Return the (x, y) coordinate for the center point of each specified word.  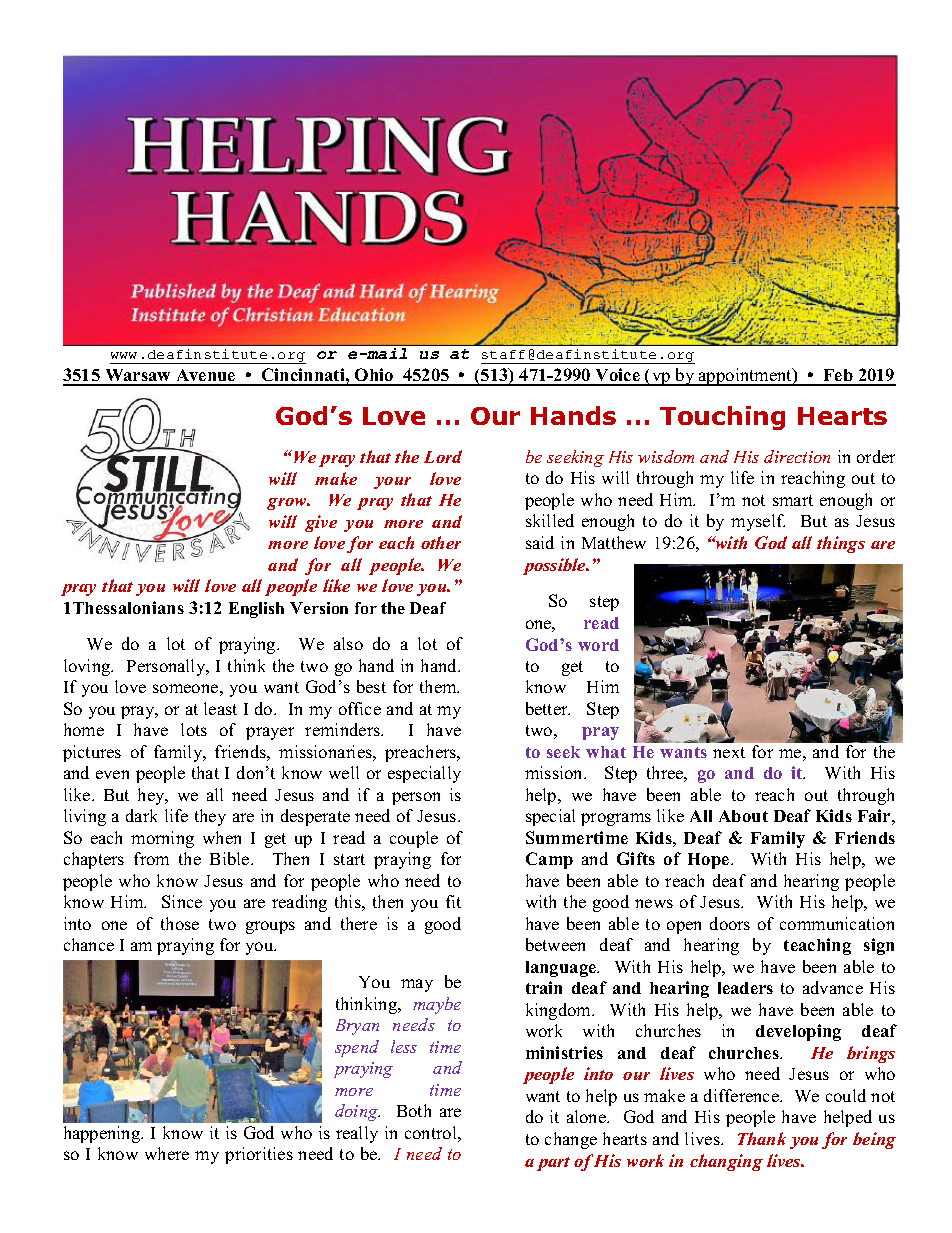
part (553, 1164)
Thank (762, 1138)
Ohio (374, 376)
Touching (722, 418)
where (167, 1153)
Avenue (206, 377)
